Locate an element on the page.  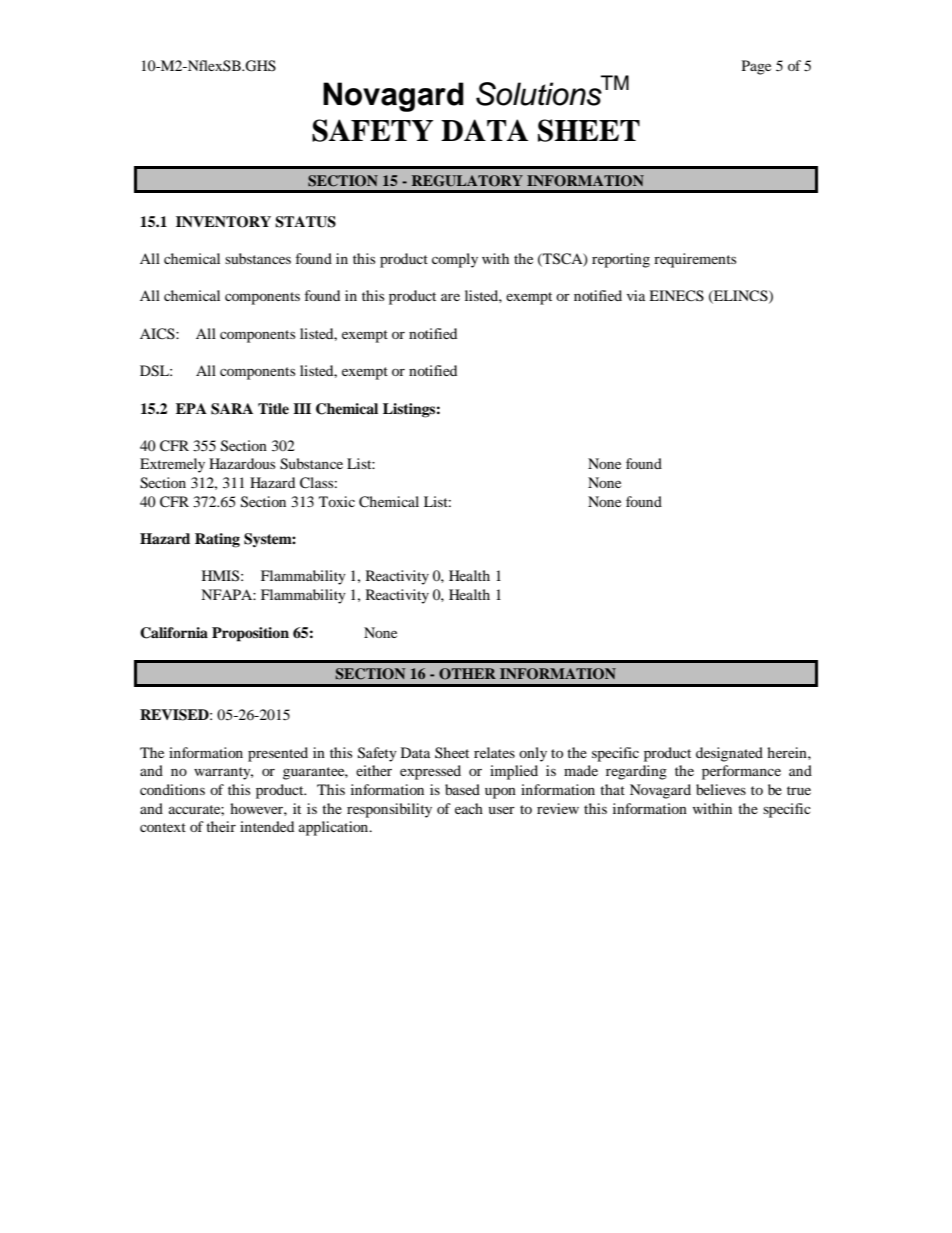
relates is located at coordinates (494, 752).
